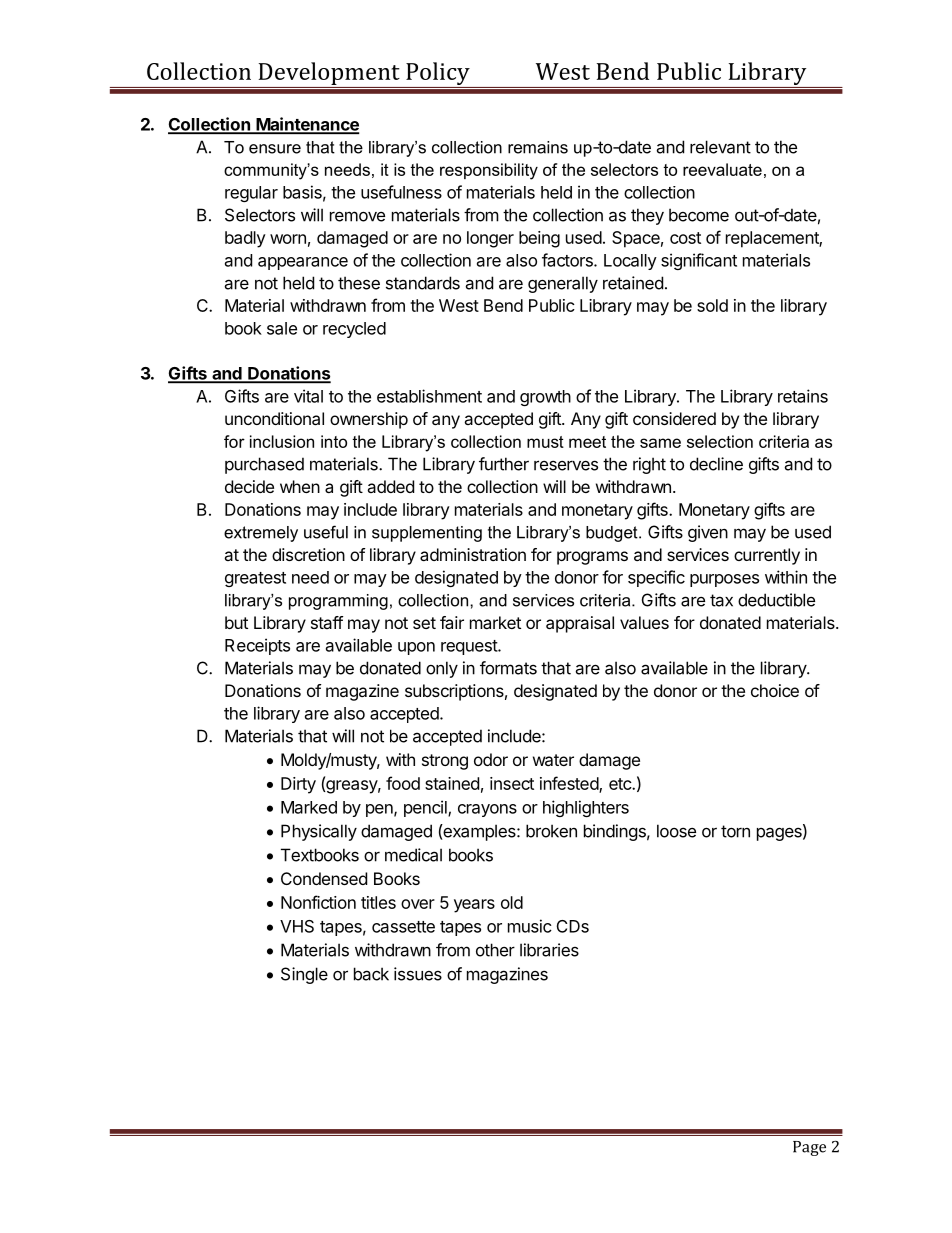  What do you see at coordinates (473, 554) in the screenshot?
I see `administration` at bounding box center [473, 554].
